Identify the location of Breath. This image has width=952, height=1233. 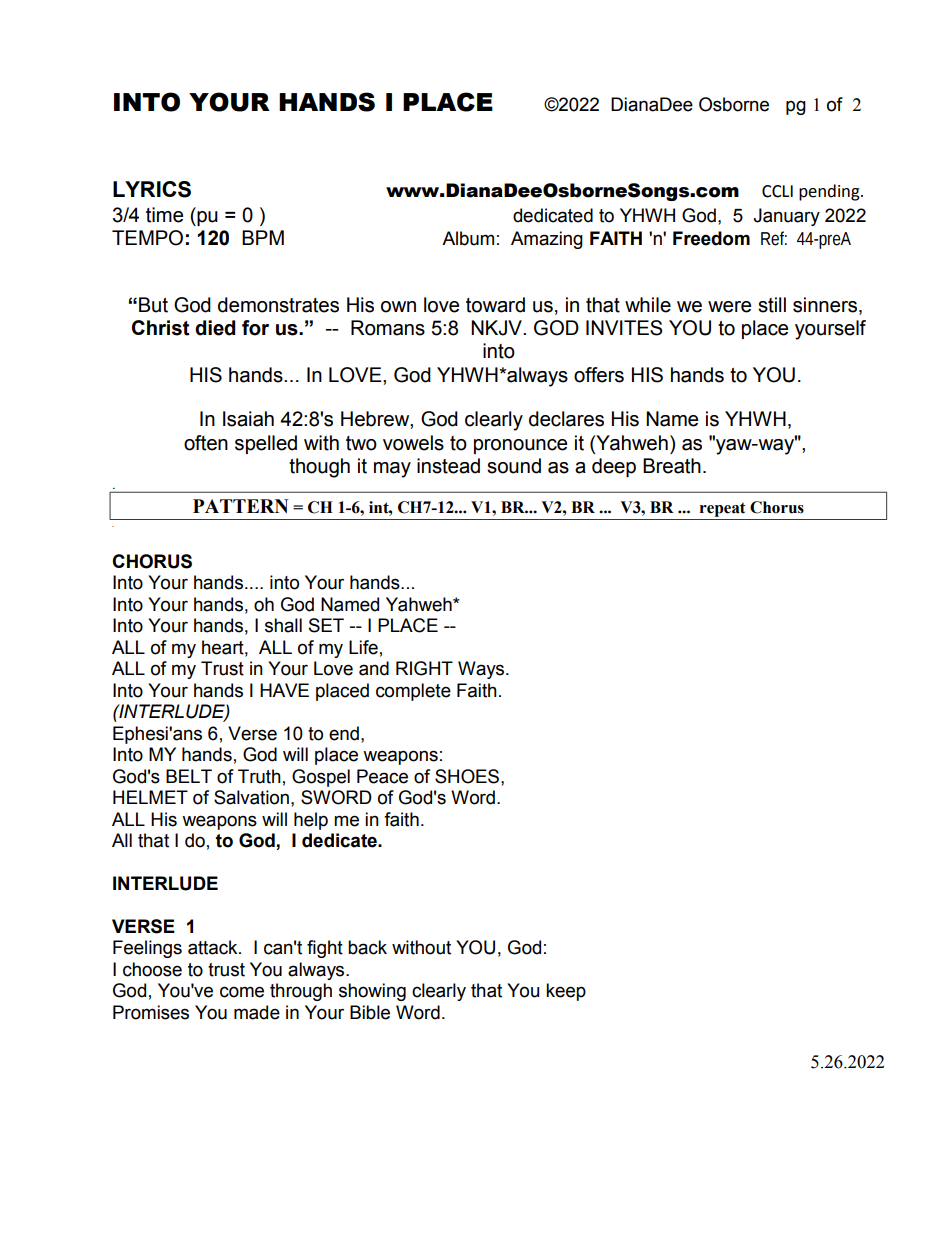
(672, 466).
